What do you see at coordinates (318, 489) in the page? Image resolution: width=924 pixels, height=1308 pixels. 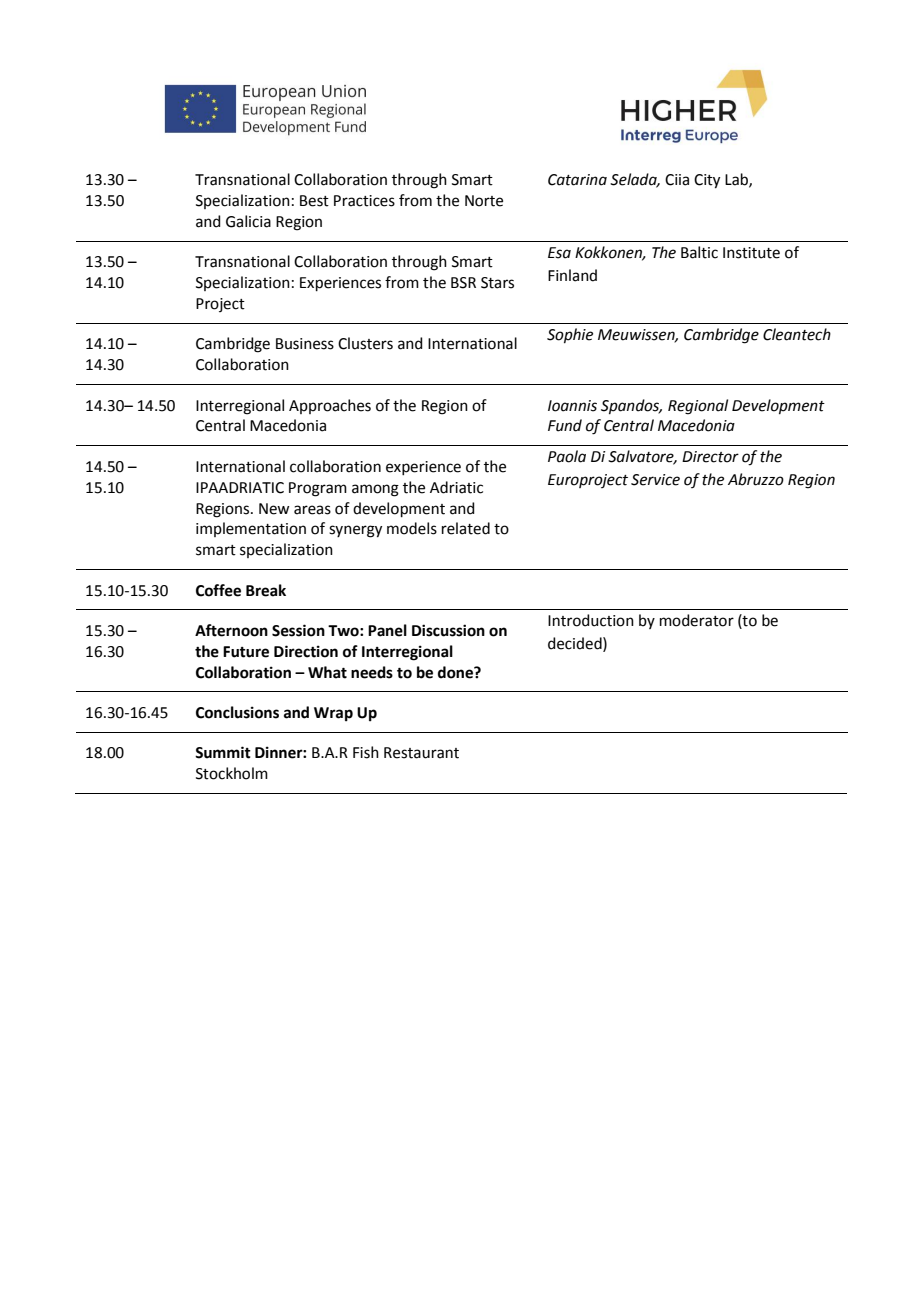 I see `Program` at bounding box center [318, 489].
